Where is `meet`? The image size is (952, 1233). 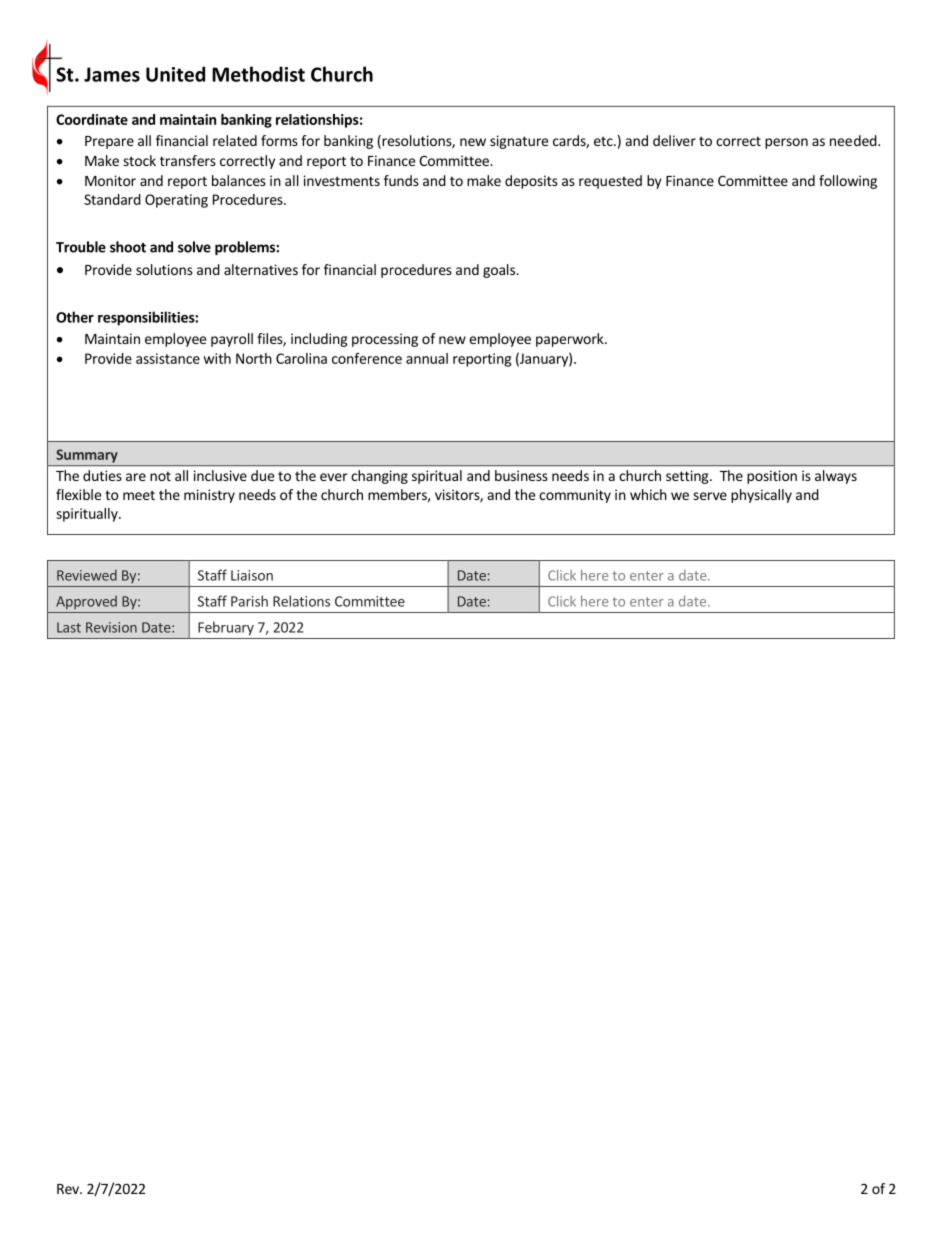 meet is located at coordinates (139, 495).
